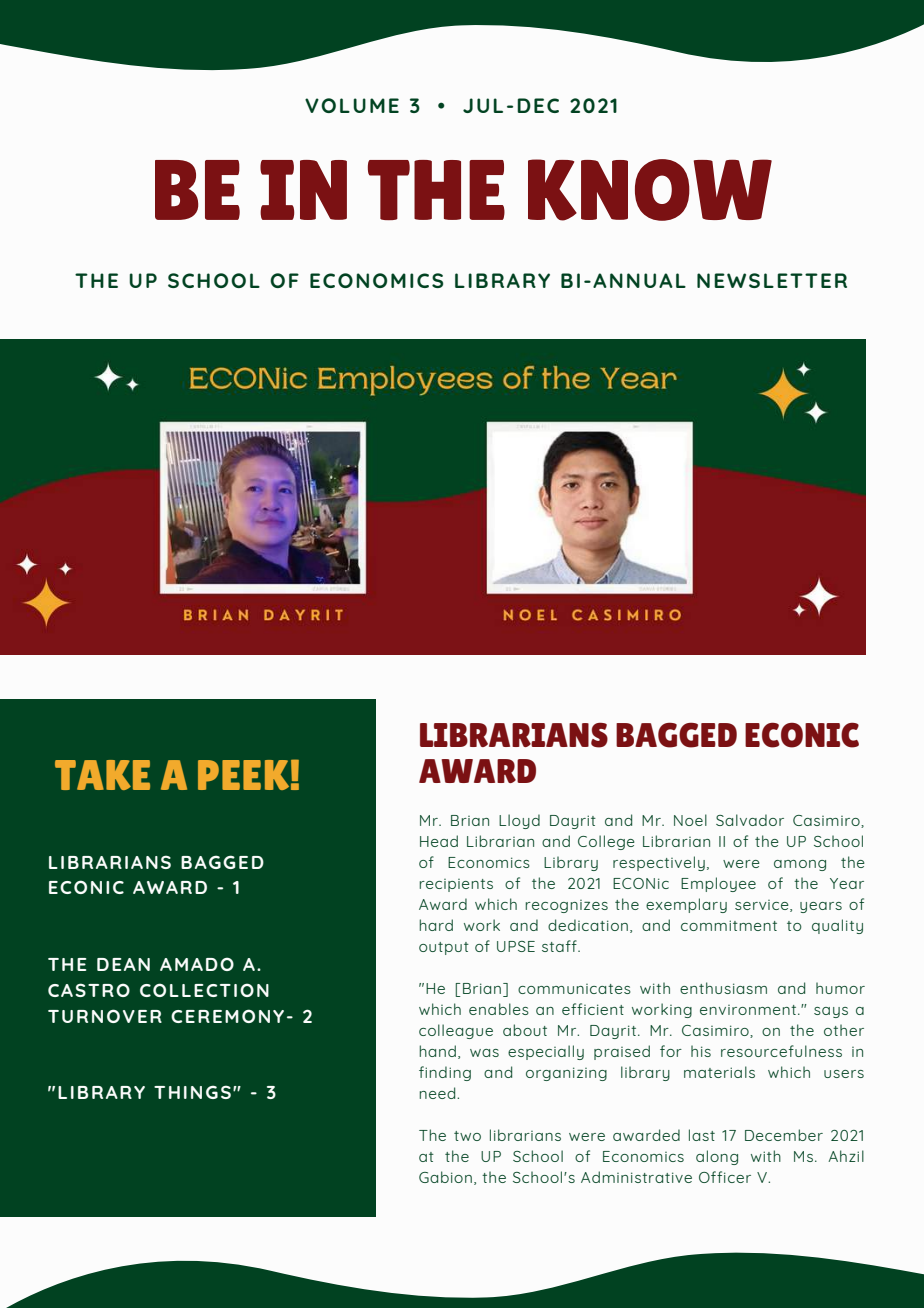  I want to click on VOLUME, so click(352, 105).
